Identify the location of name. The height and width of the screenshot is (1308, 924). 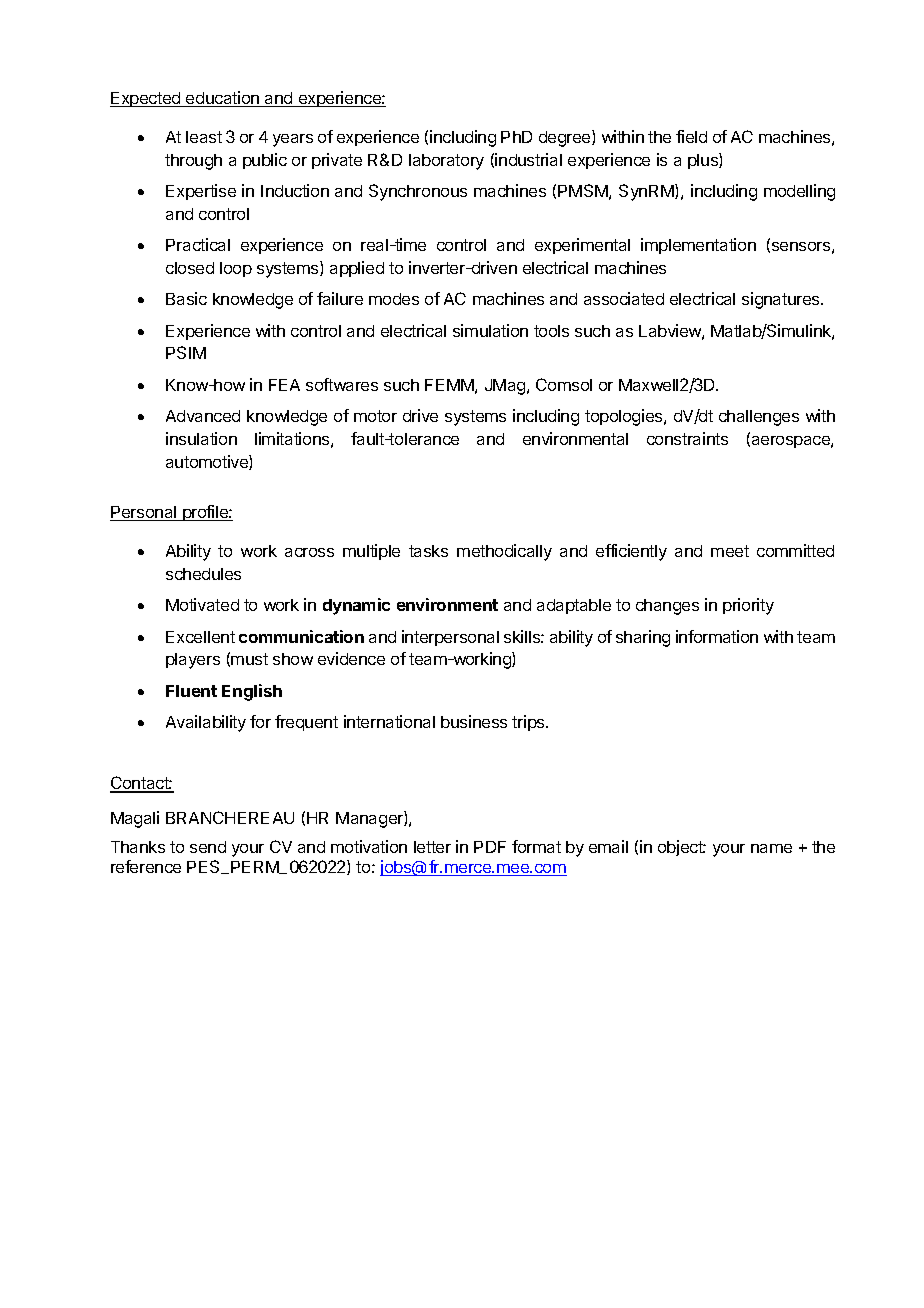
(771, 848).
